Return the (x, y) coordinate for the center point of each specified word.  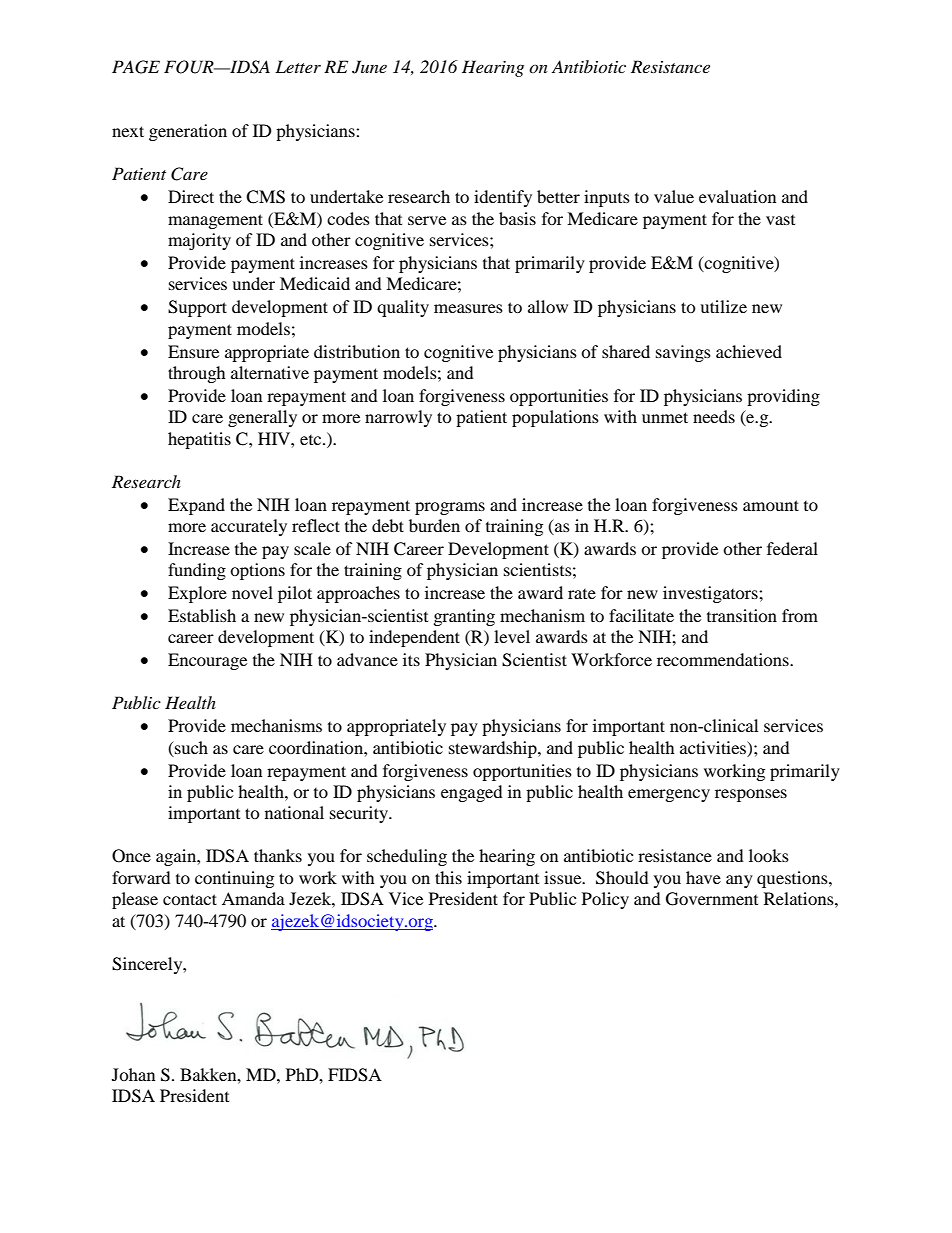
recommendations (724, 659)
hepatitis (199, 440)
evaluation (737, 196)
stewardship (494, 749)
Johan (133, 1074)
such (190, 747)
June (369, 67)
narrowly (398, 418)
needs (714, 416)
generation (188, 132)
